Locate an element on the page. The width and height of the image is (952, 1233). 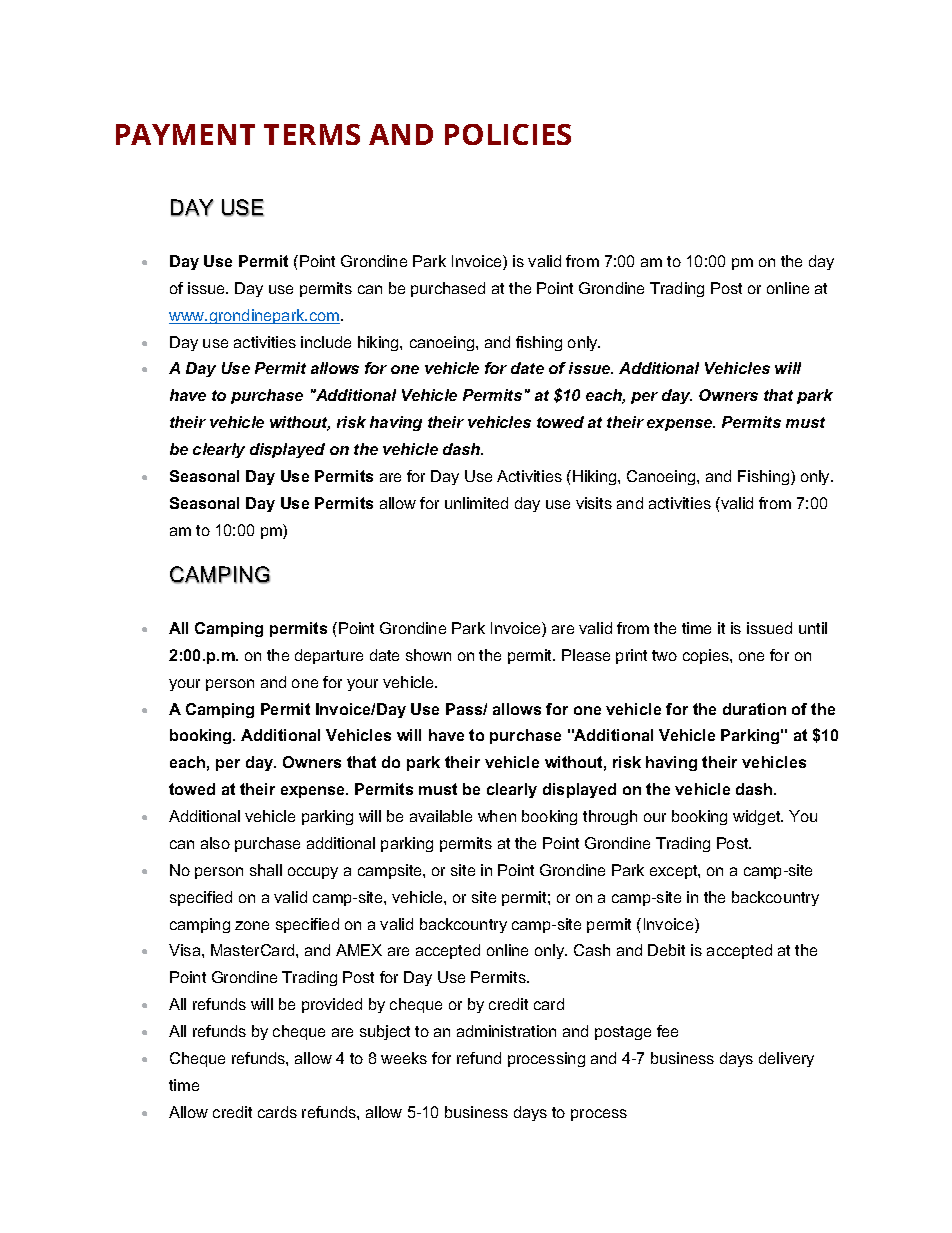
provided is located at coordinates (332, 1005).
